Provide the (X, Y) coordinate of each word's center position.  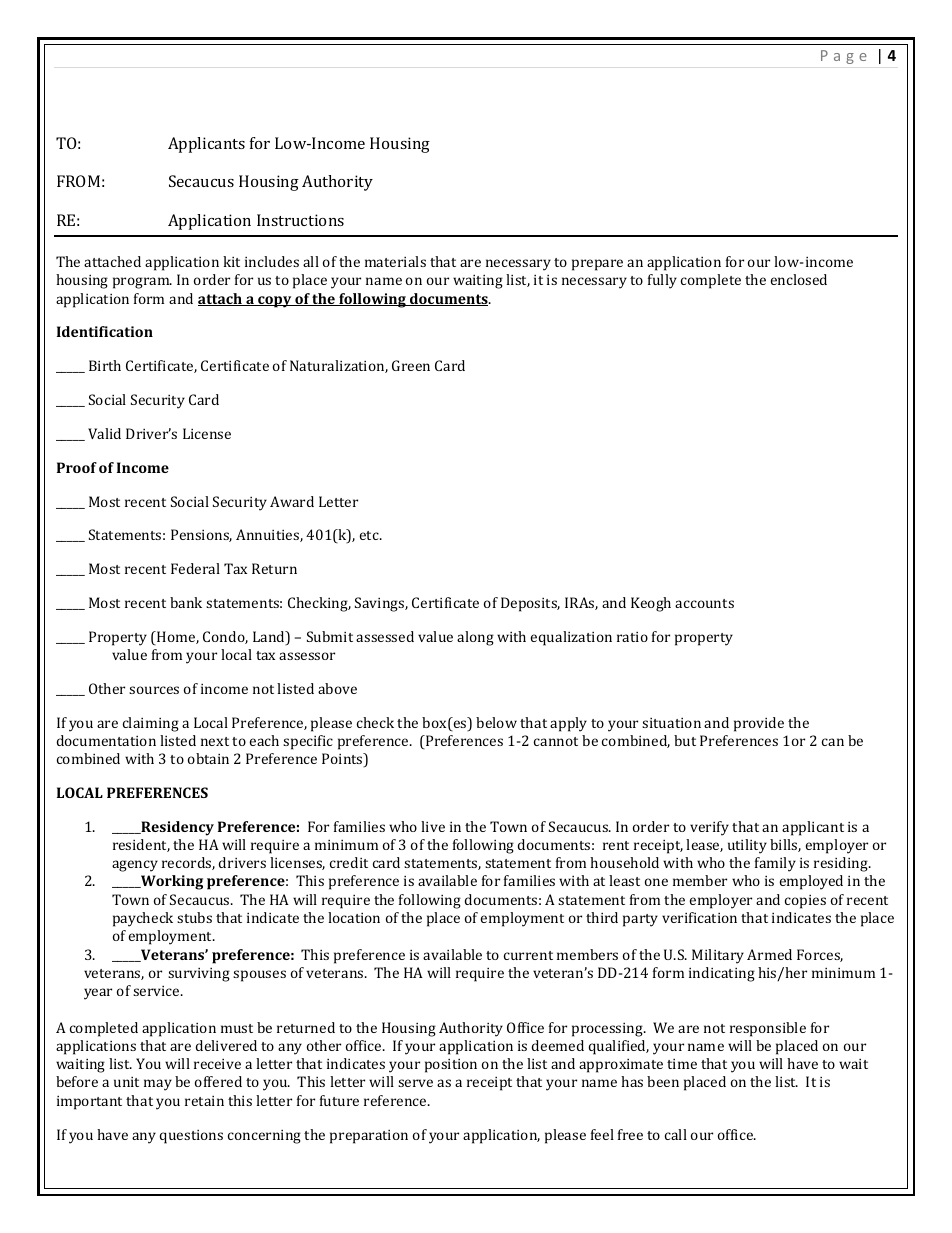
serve (415, 1083)
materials (395, 261)
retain (204, 1101)
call (676, 1134)
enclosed (799, 279)
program (142, 283)
